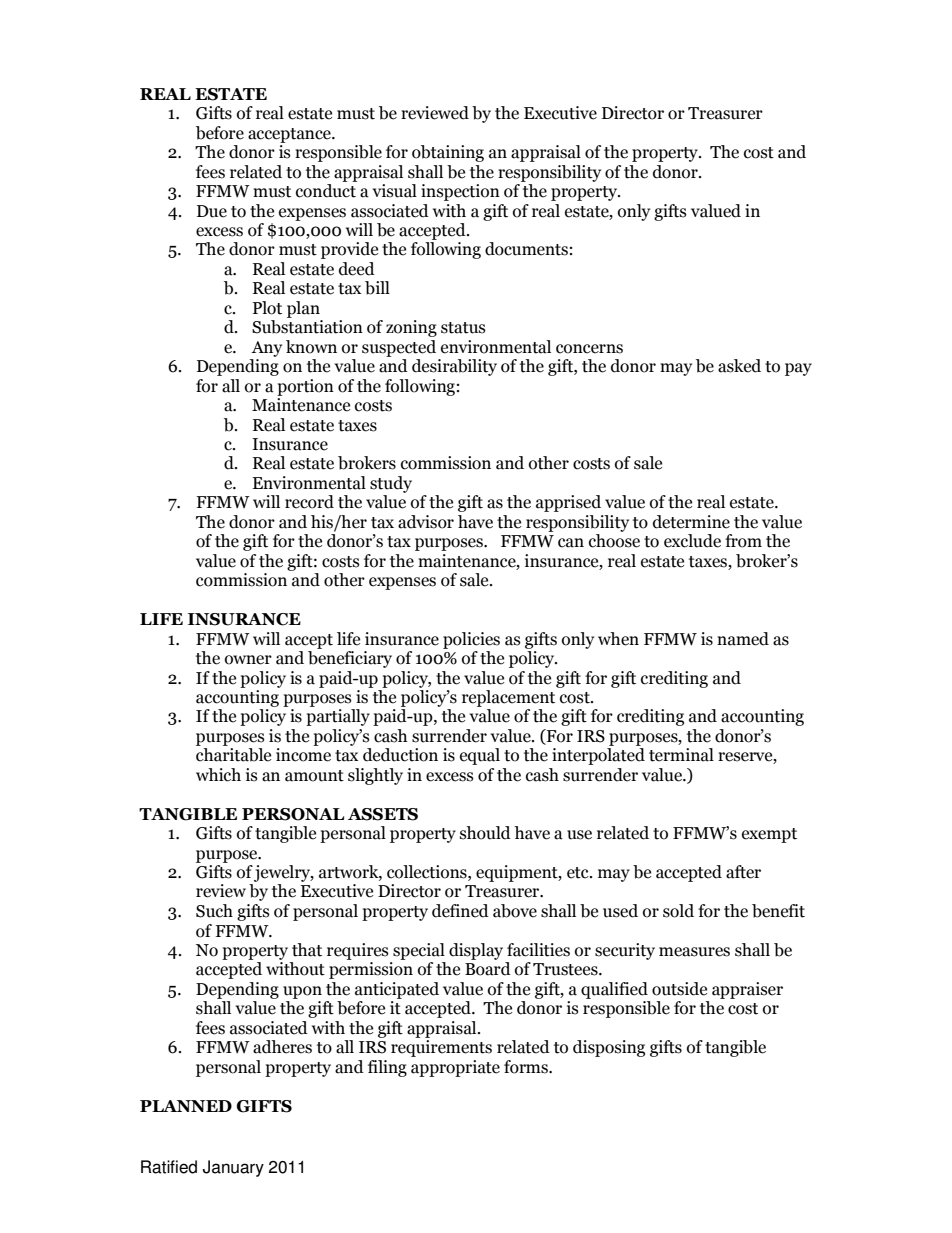 The height and width of the screenshot is (1233, 952). I want to click on inspection, so click(460, 192).
